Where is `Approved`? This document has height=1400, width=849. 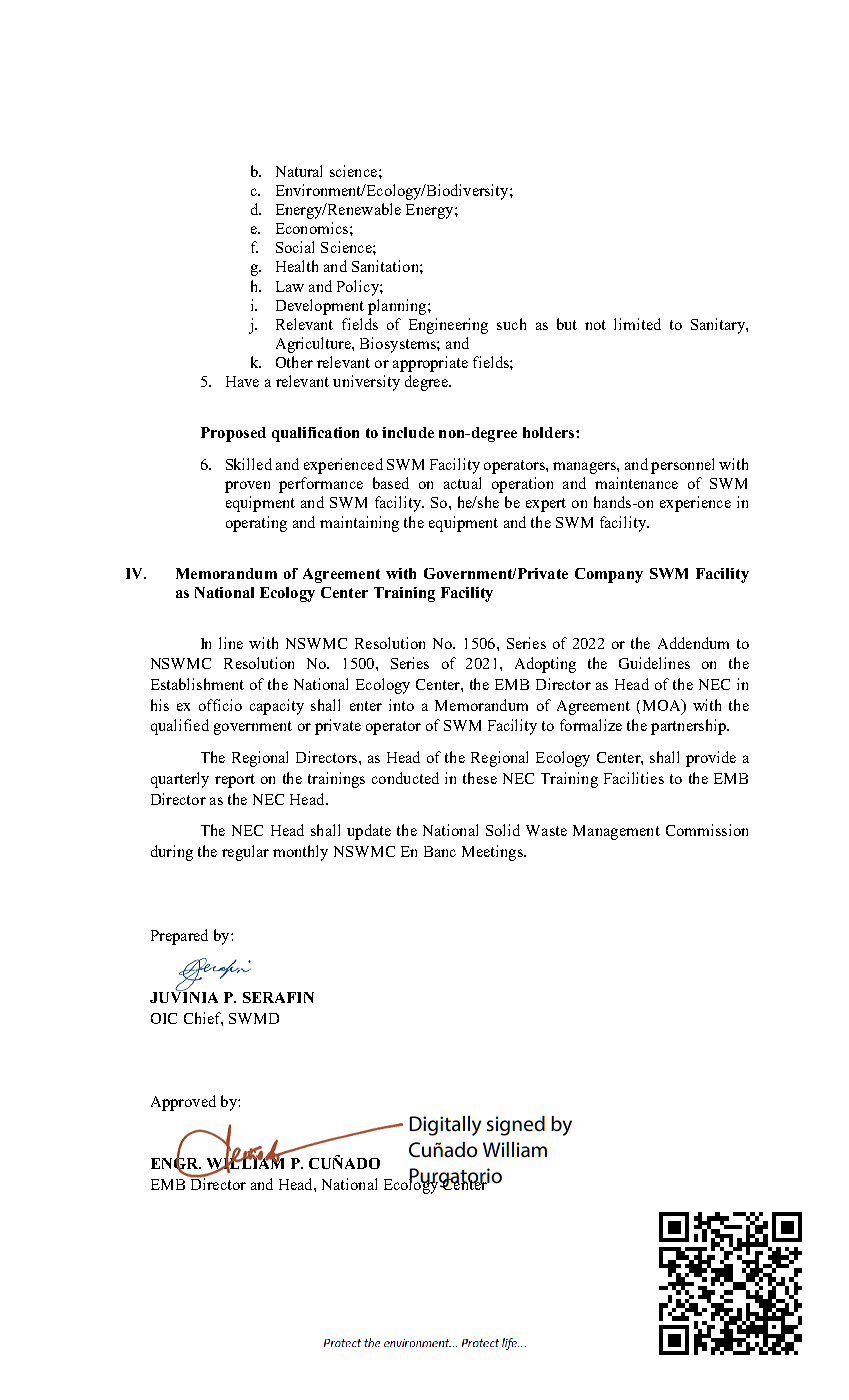 Approved is located at coordinates (183, 1103).
